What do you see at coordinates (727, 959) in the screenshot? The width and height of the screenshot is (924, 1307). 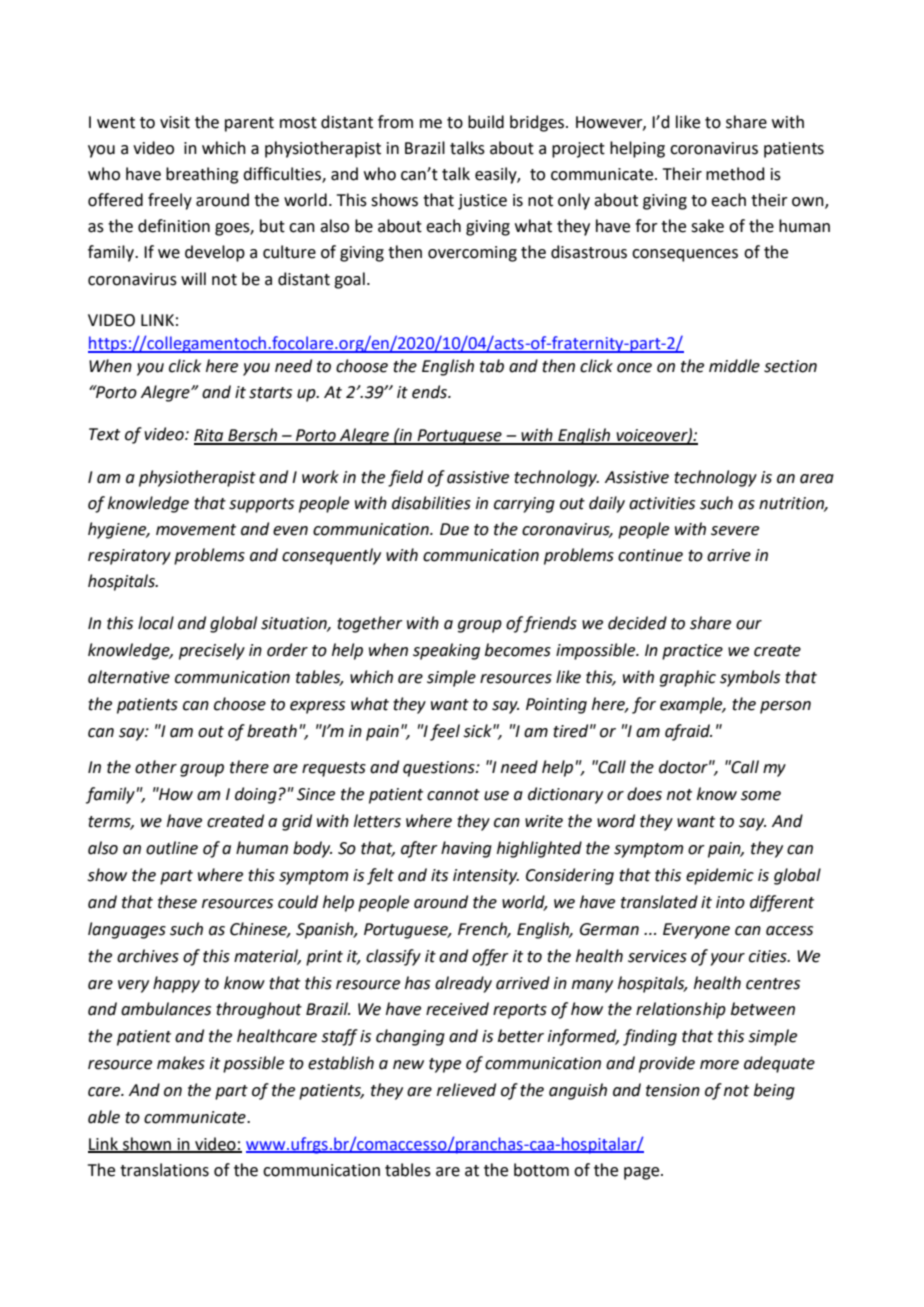 I see `your` at bounding box center [727, 959].
